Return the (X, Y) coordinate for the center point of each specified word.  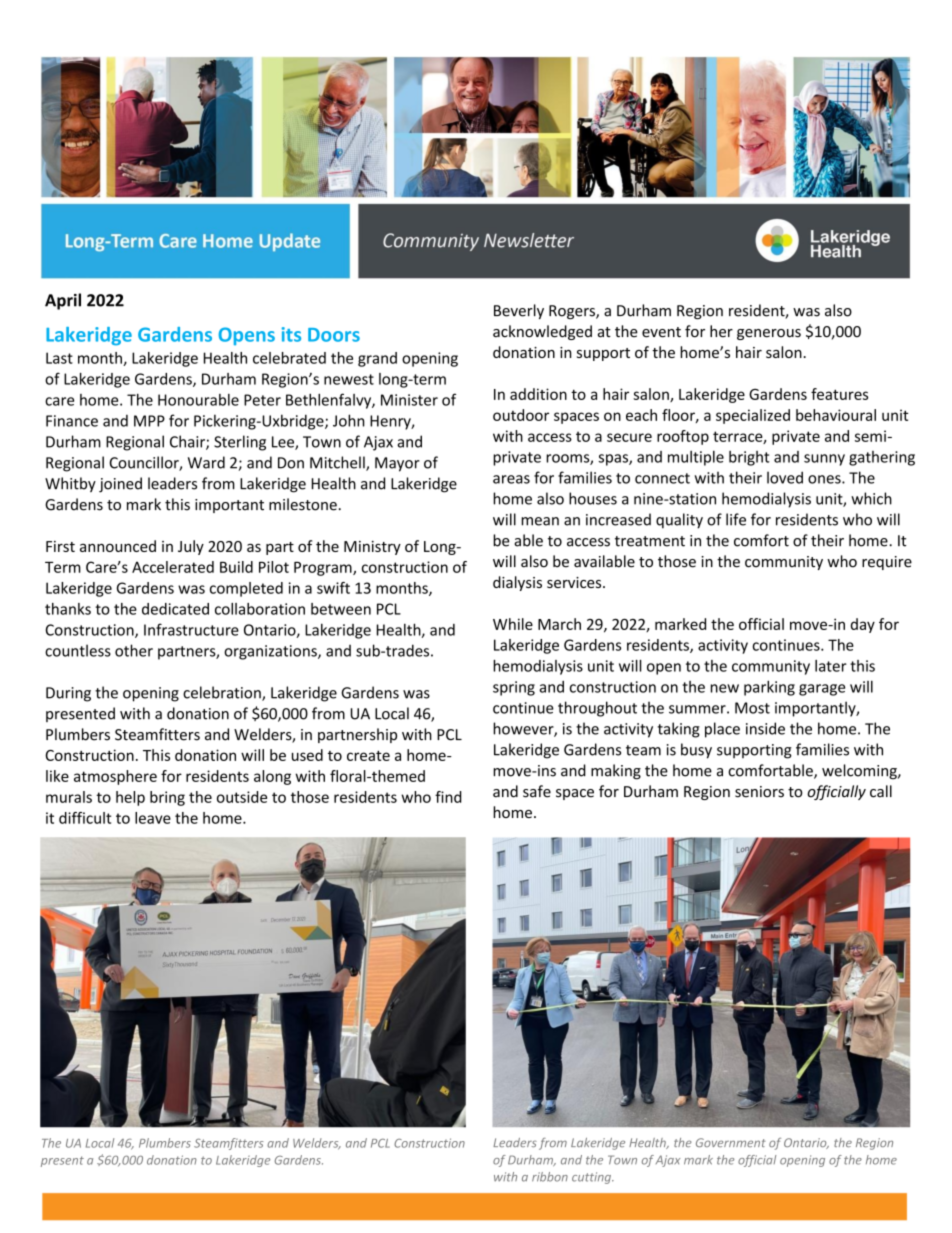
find (448, 797)
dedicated (175, 609)
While (513, 624)
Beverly (519, 311)
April (63, 301)
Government (731, 1142)
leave (153, 818)
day (863, 625)
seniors (759, 792)
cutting (592, 1178)
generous (769, 334)
